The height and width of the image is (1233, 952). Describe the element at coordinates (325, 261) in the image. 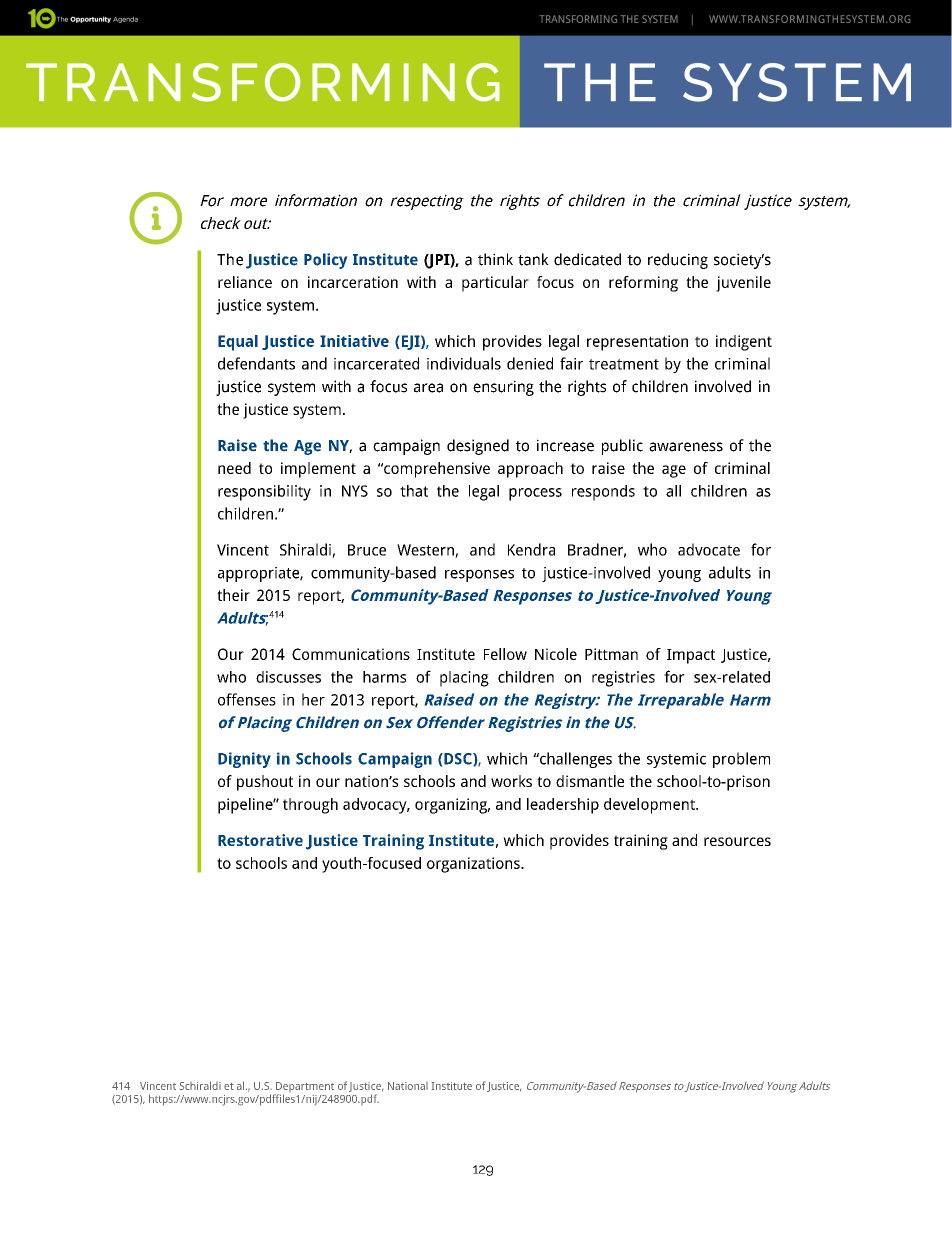

I see `Policy` at that location.
